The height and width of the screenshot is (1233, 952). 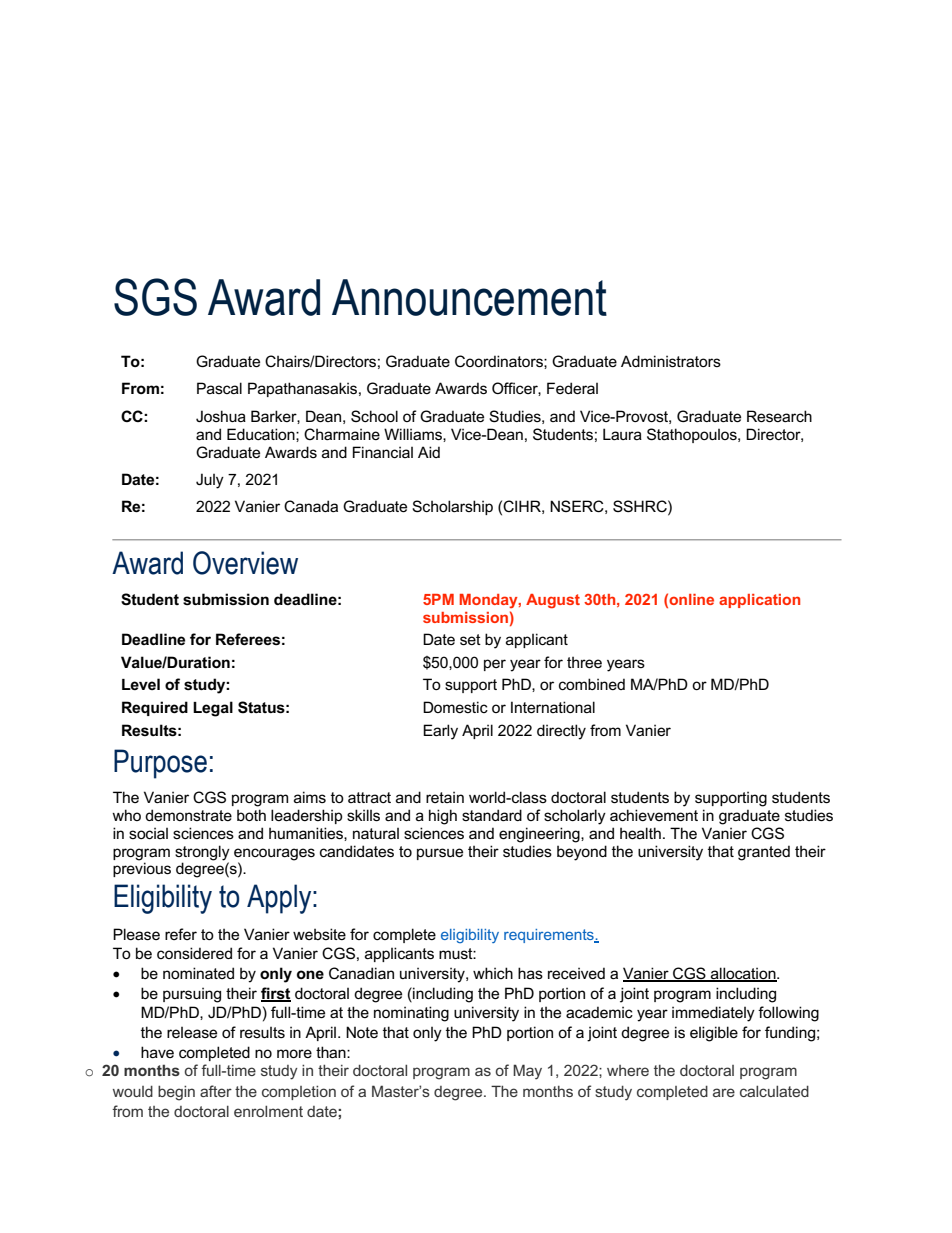 I want to click on May, so click(x=527, y=1072).
